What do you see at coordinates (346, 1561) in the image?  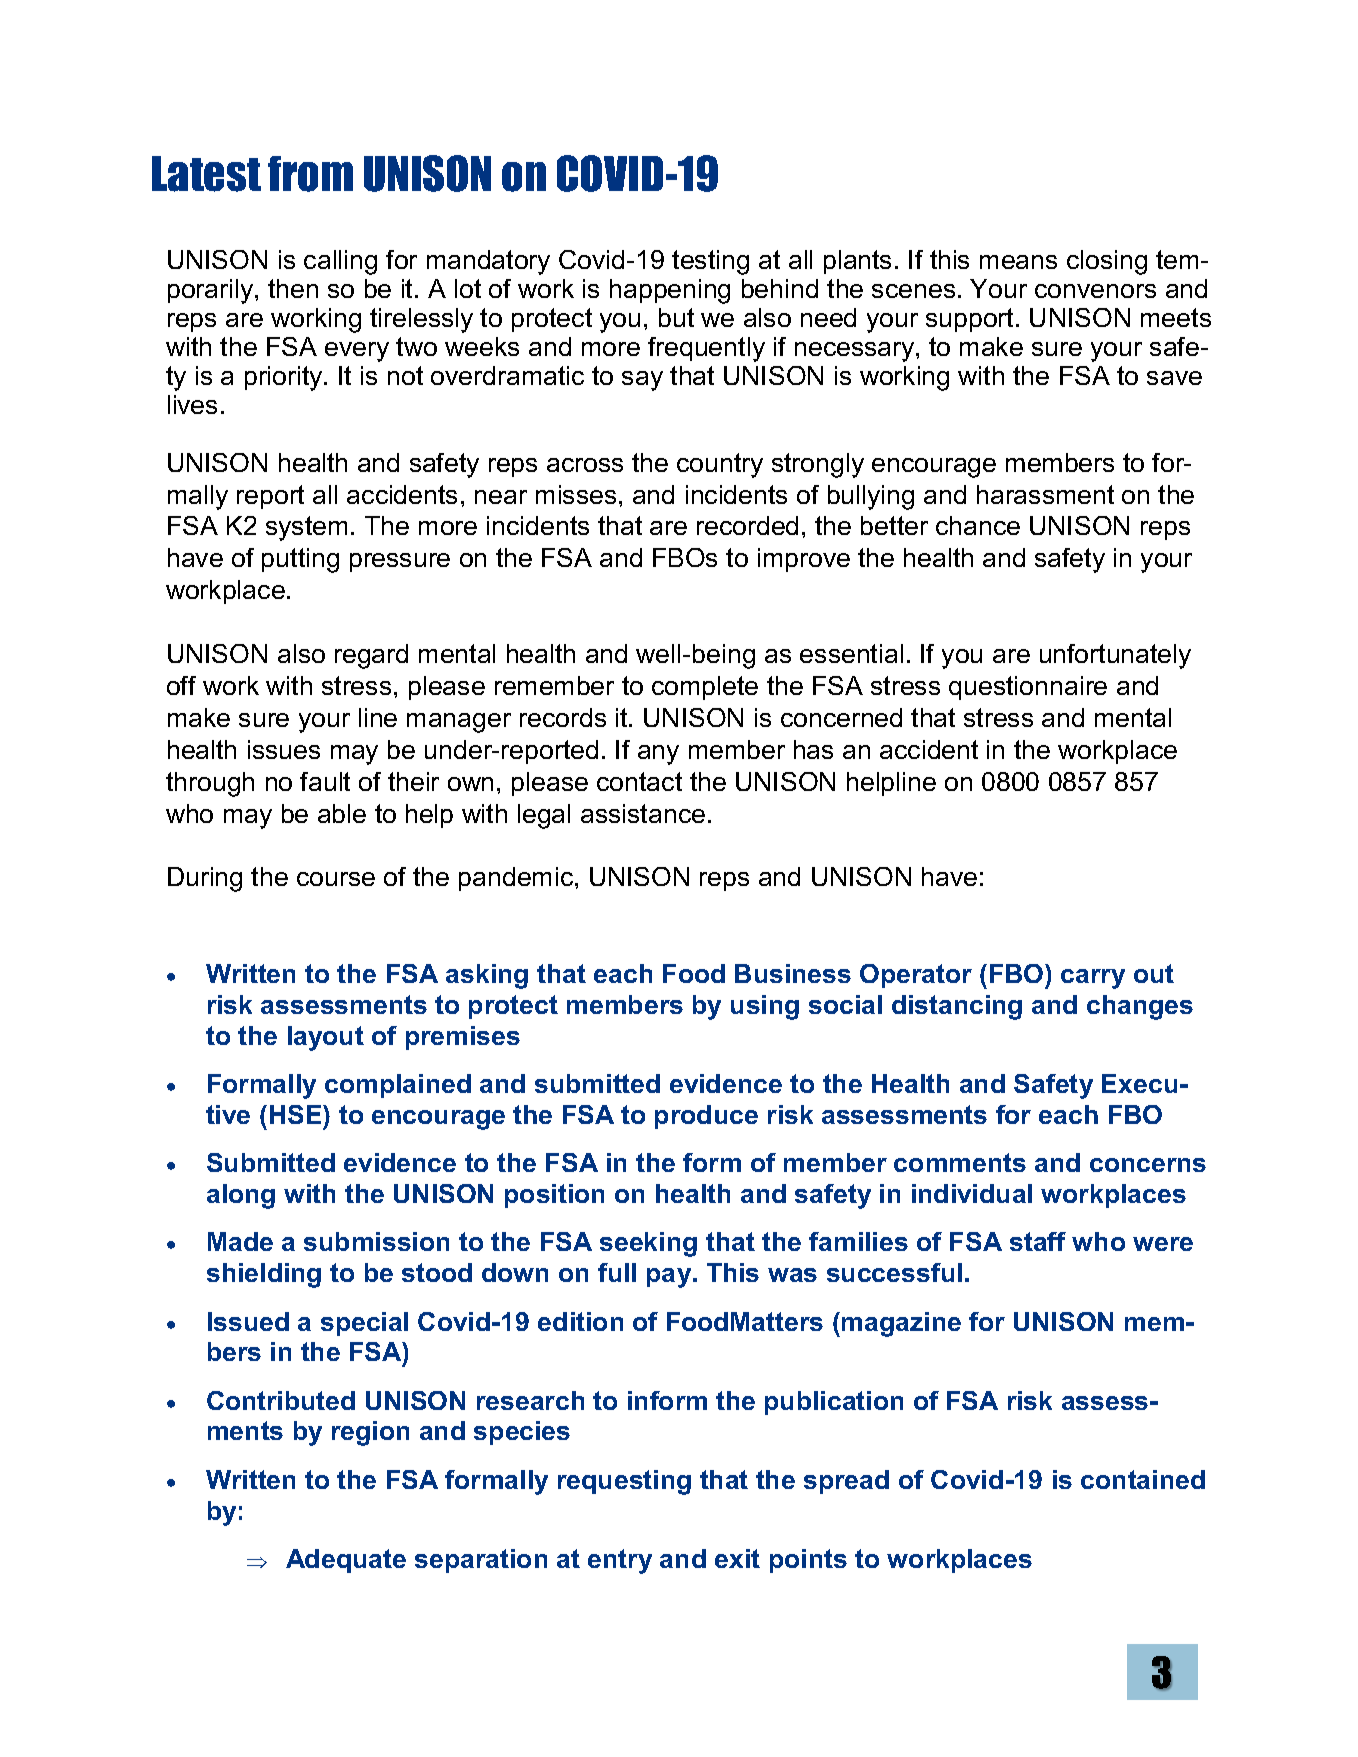 I see `Adequate` at bounding box center [346, 1561].
